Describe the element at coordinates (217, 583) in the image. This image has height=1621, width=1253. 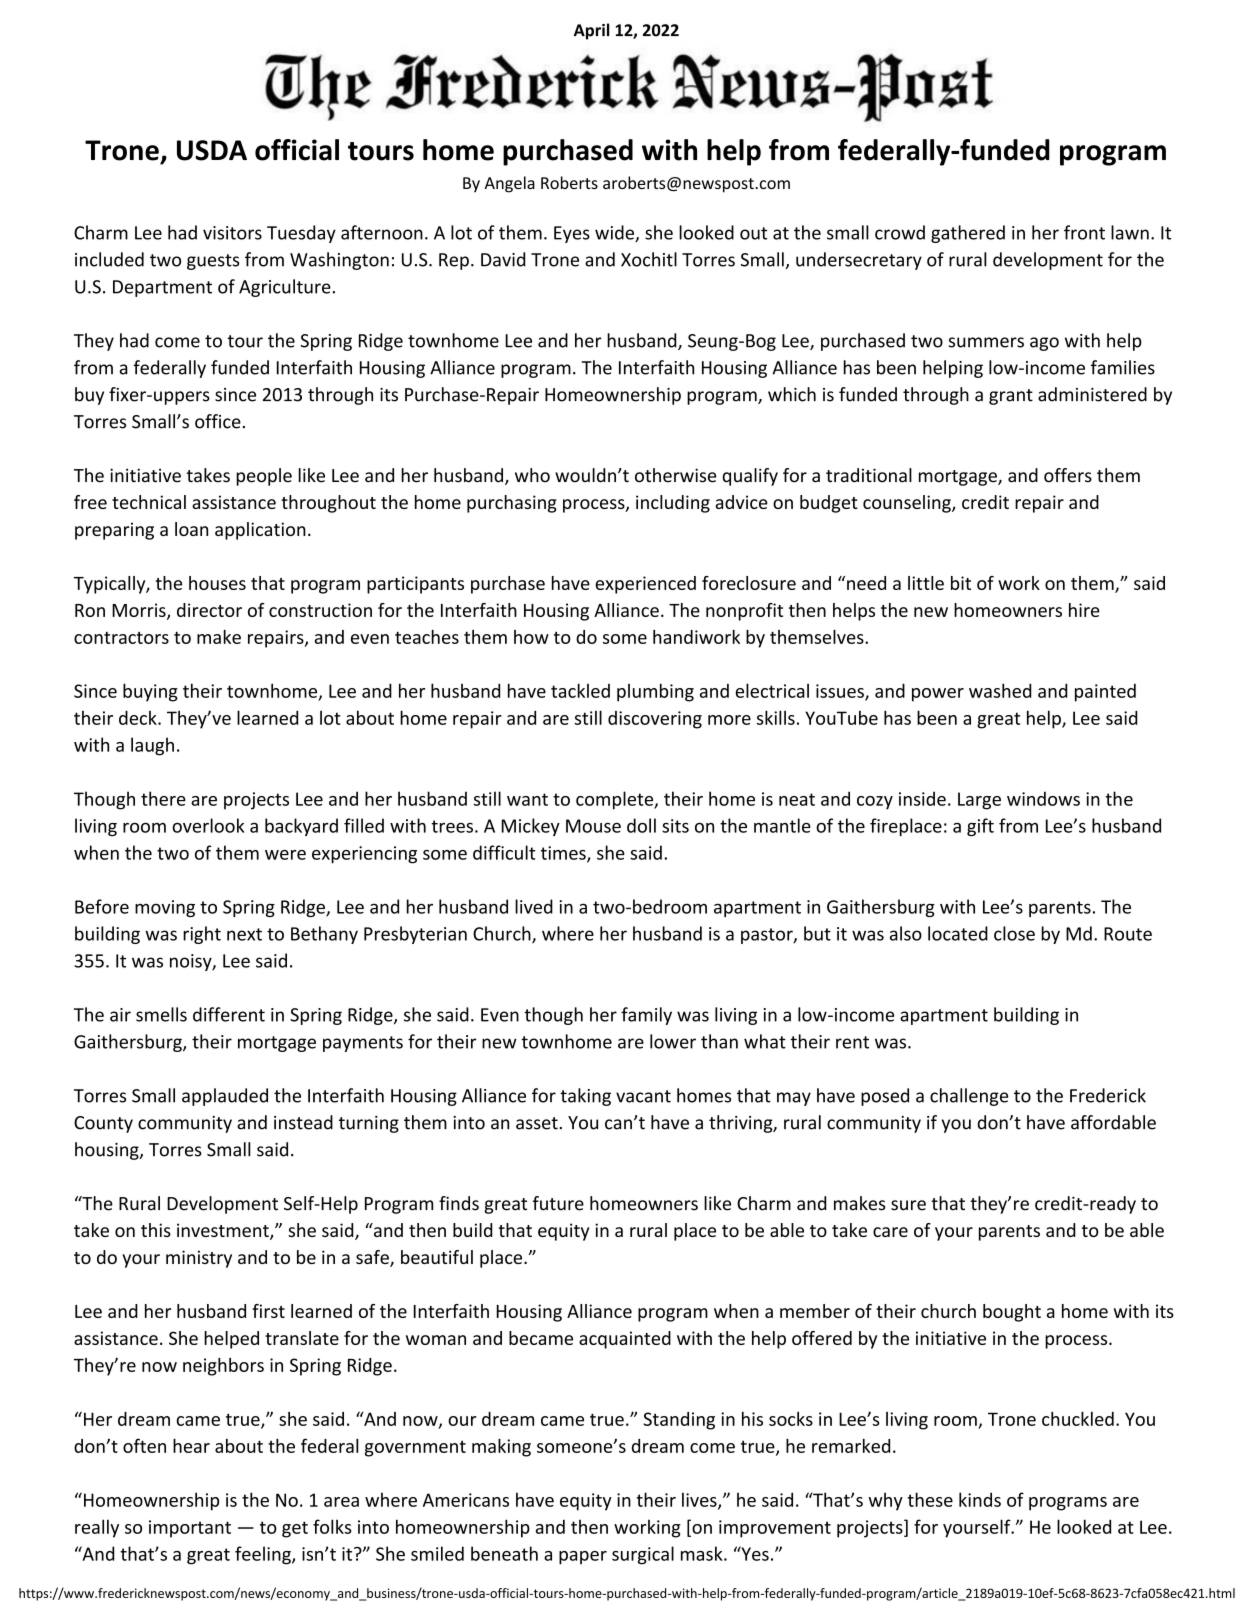
I see `houses` at that location.
